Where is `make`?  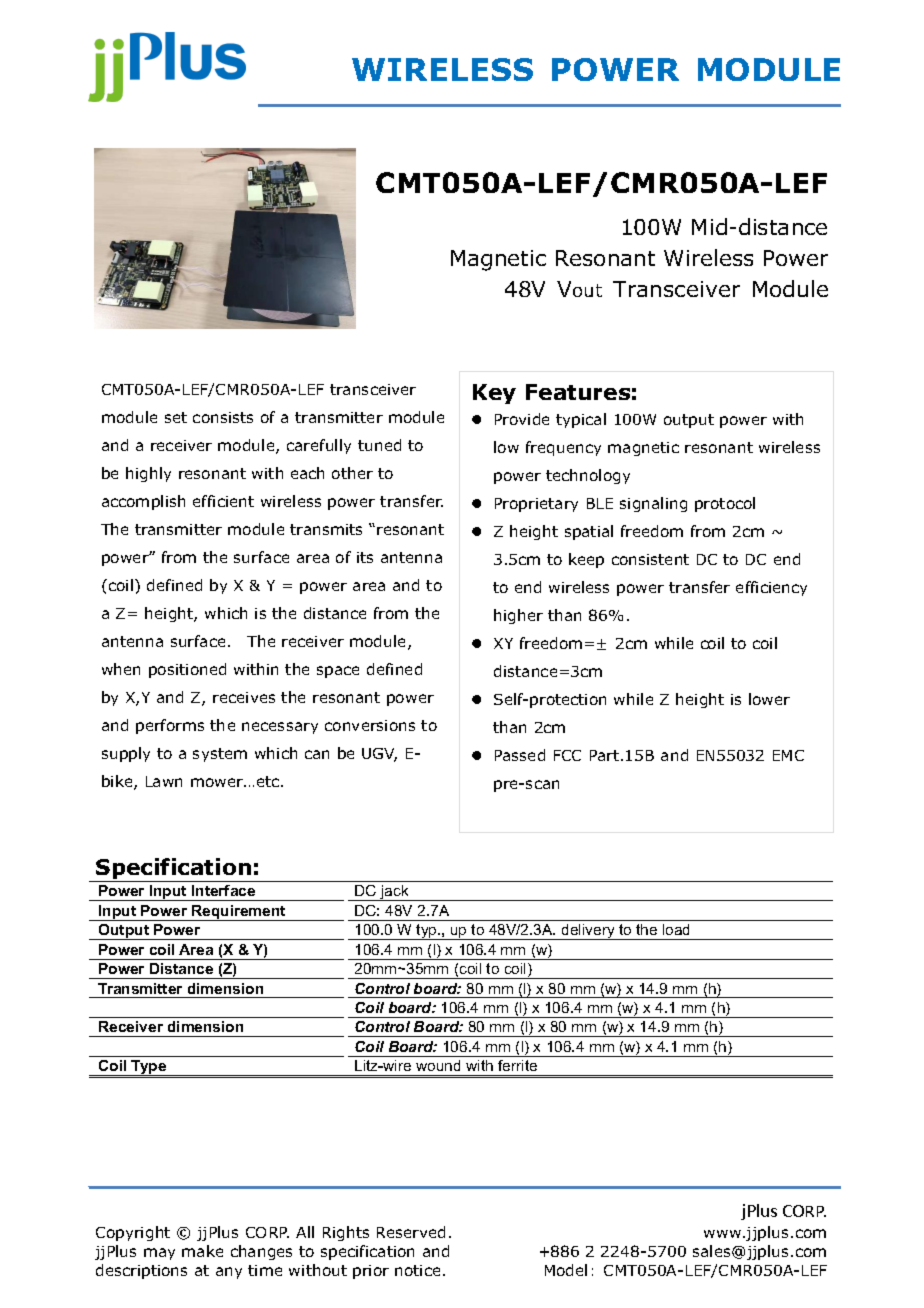 make is located at coordinates (202, 1251).
